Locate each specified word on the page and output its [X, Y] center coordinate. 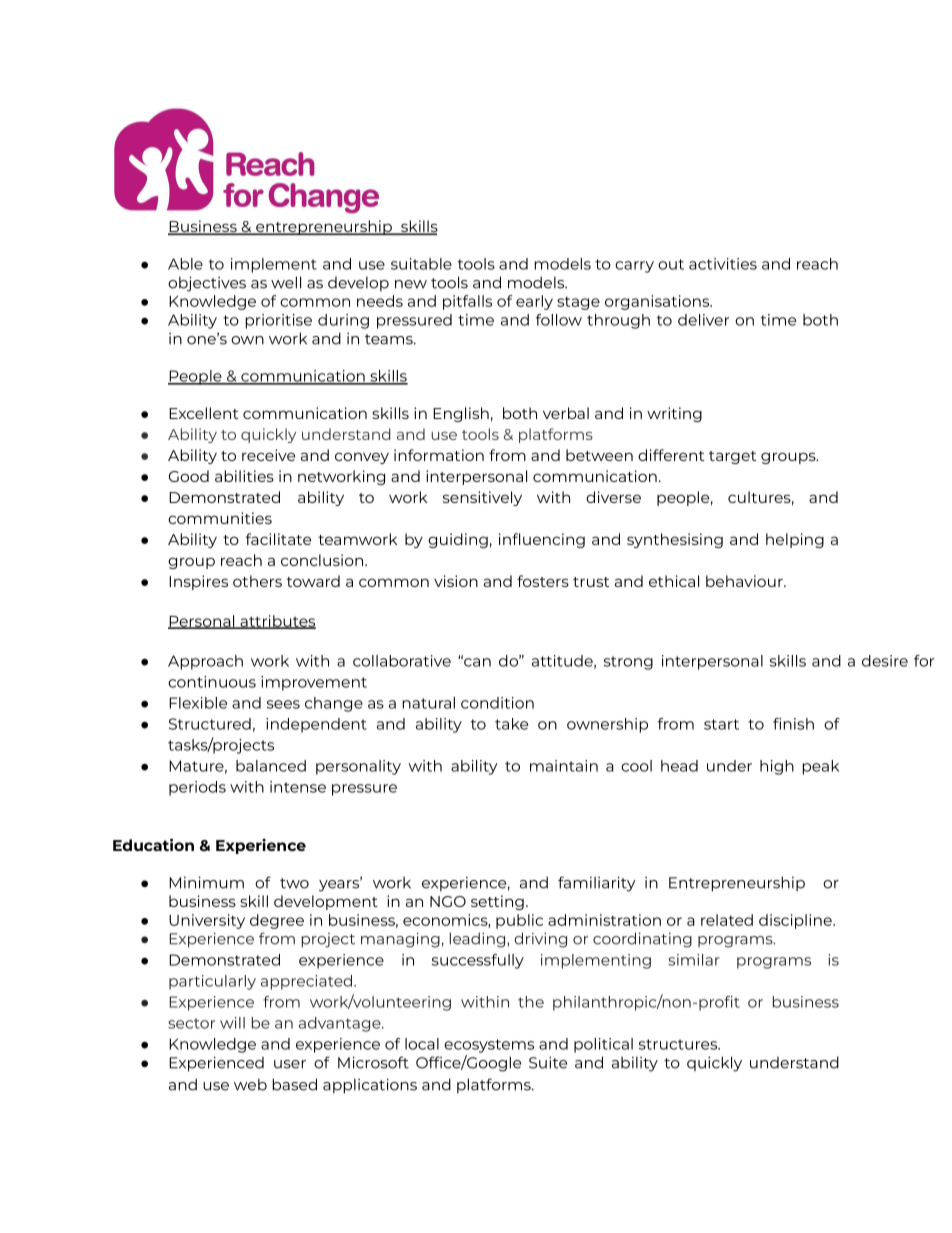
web [250, 1084]
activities [723, 264]
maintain [564, 766]
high [777, 767]
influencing [542, 540]
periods [197, 788]
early [534, 302]
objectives [207, 284]
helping [795, 540]
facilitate [278, 539]
